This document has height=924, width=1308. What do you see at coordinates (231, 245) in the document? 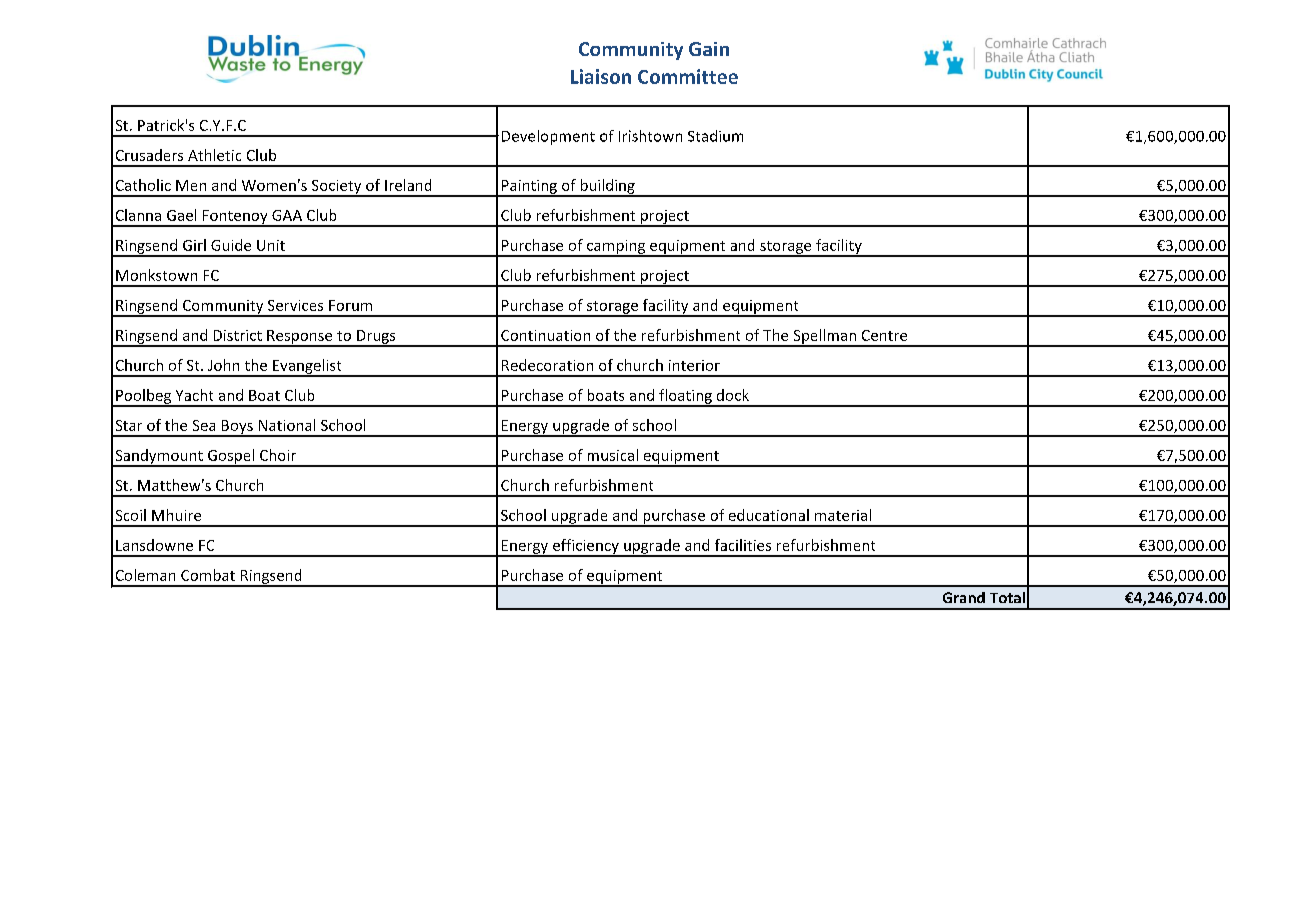
I see `Guide` at bounding box center [231, 245].
